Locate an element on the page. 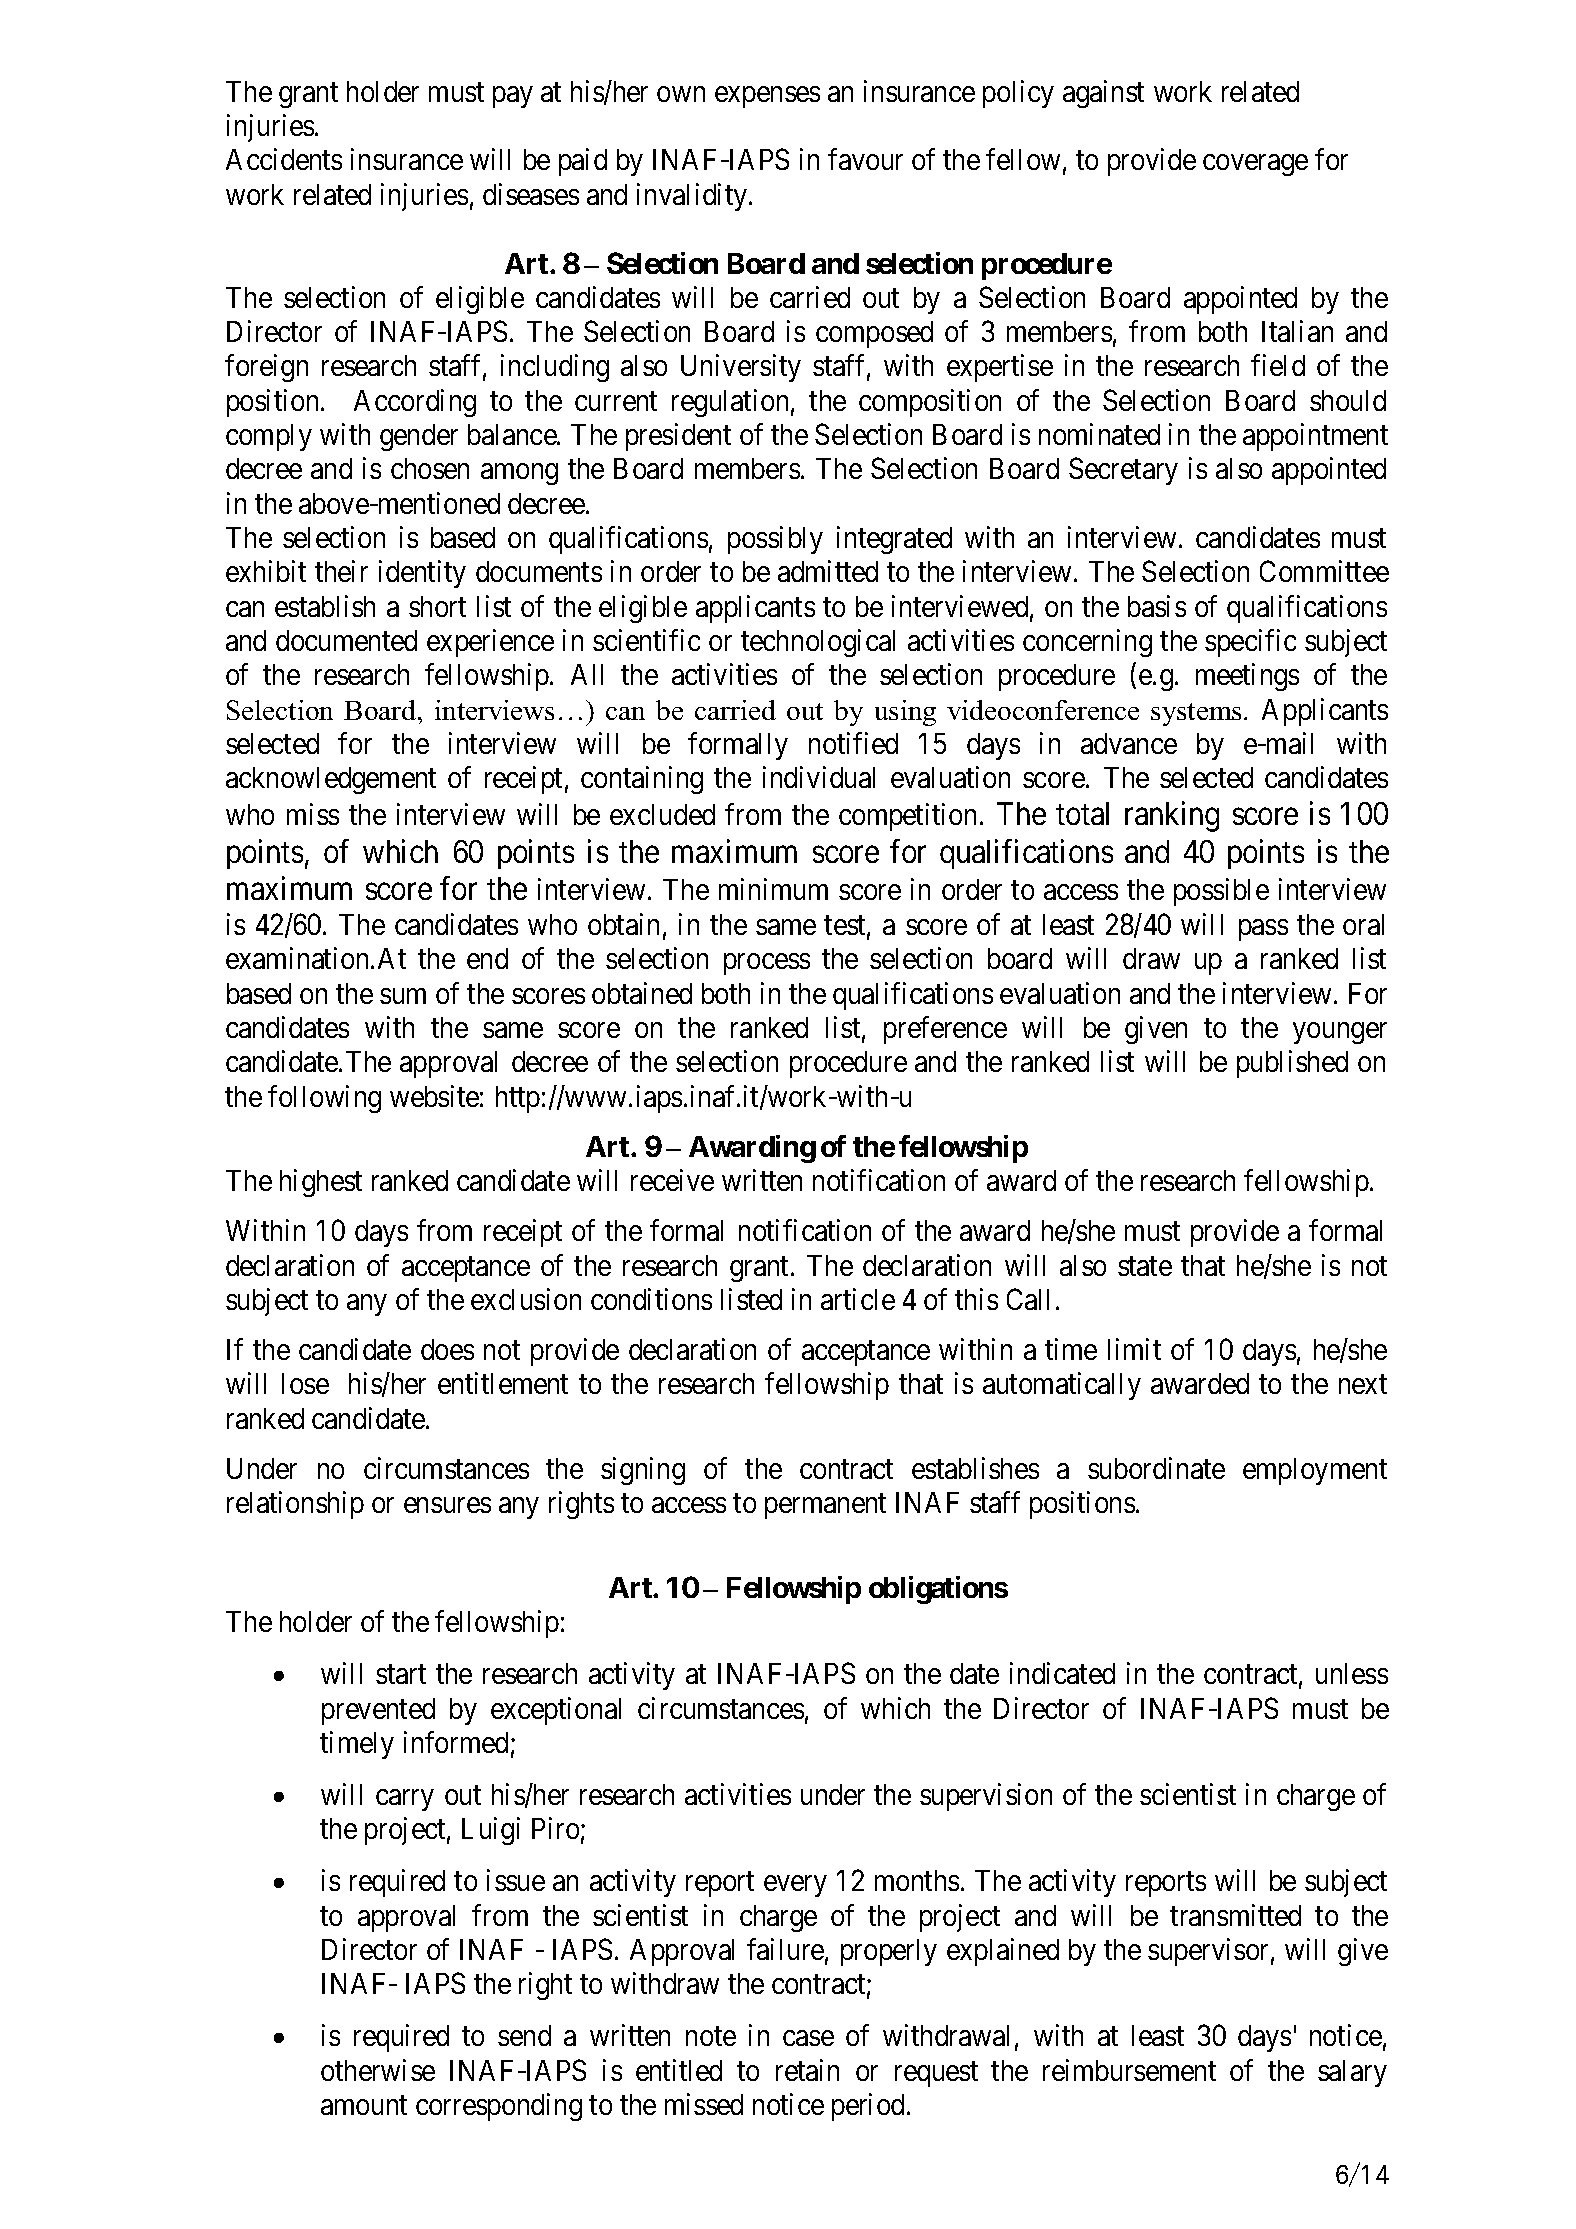 This image has height=2229, width=1576. preference is located at coordinates (945, 1030).
